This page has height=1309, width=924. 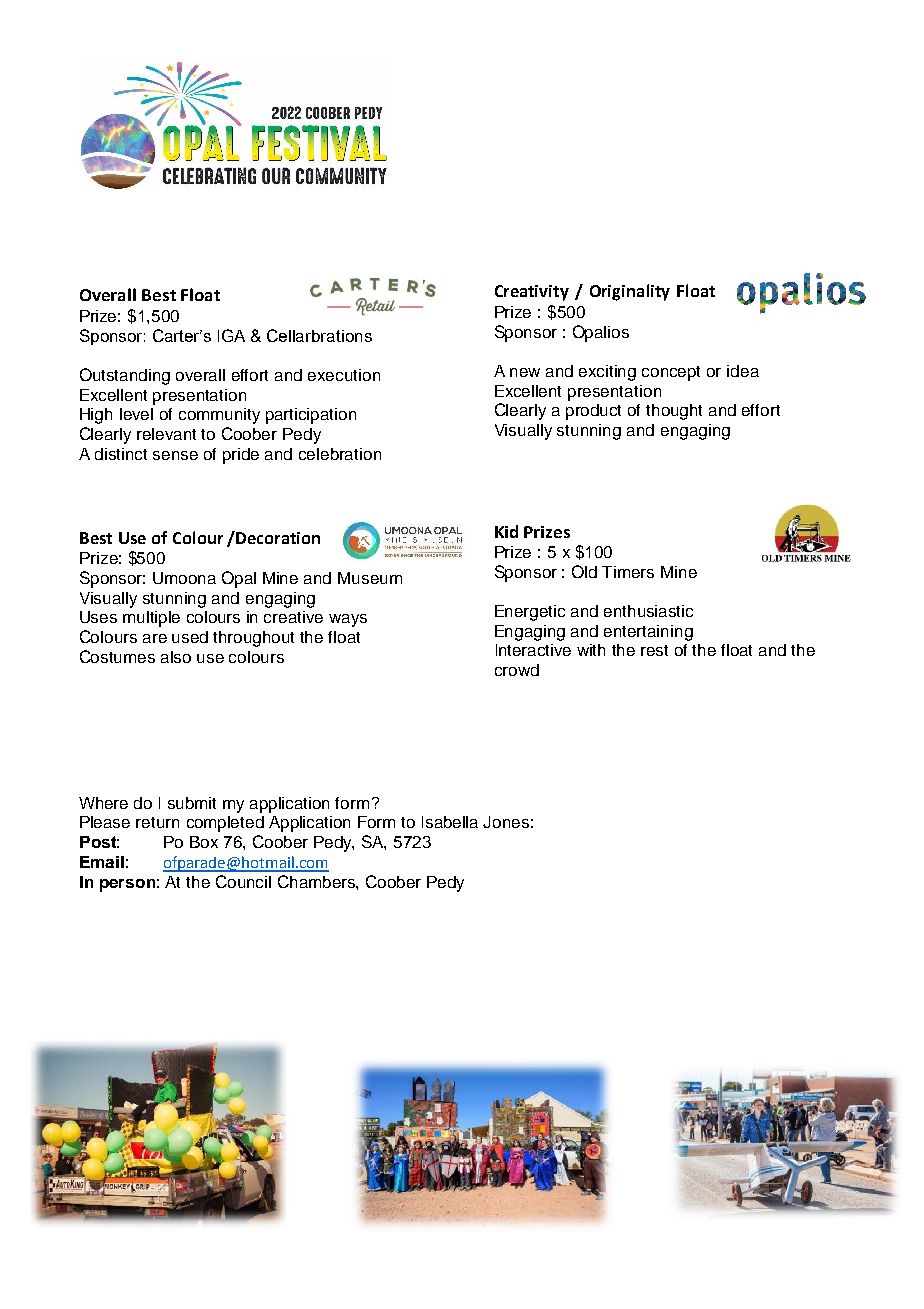 I want to click on Originality, so click(x=630, y=292).
